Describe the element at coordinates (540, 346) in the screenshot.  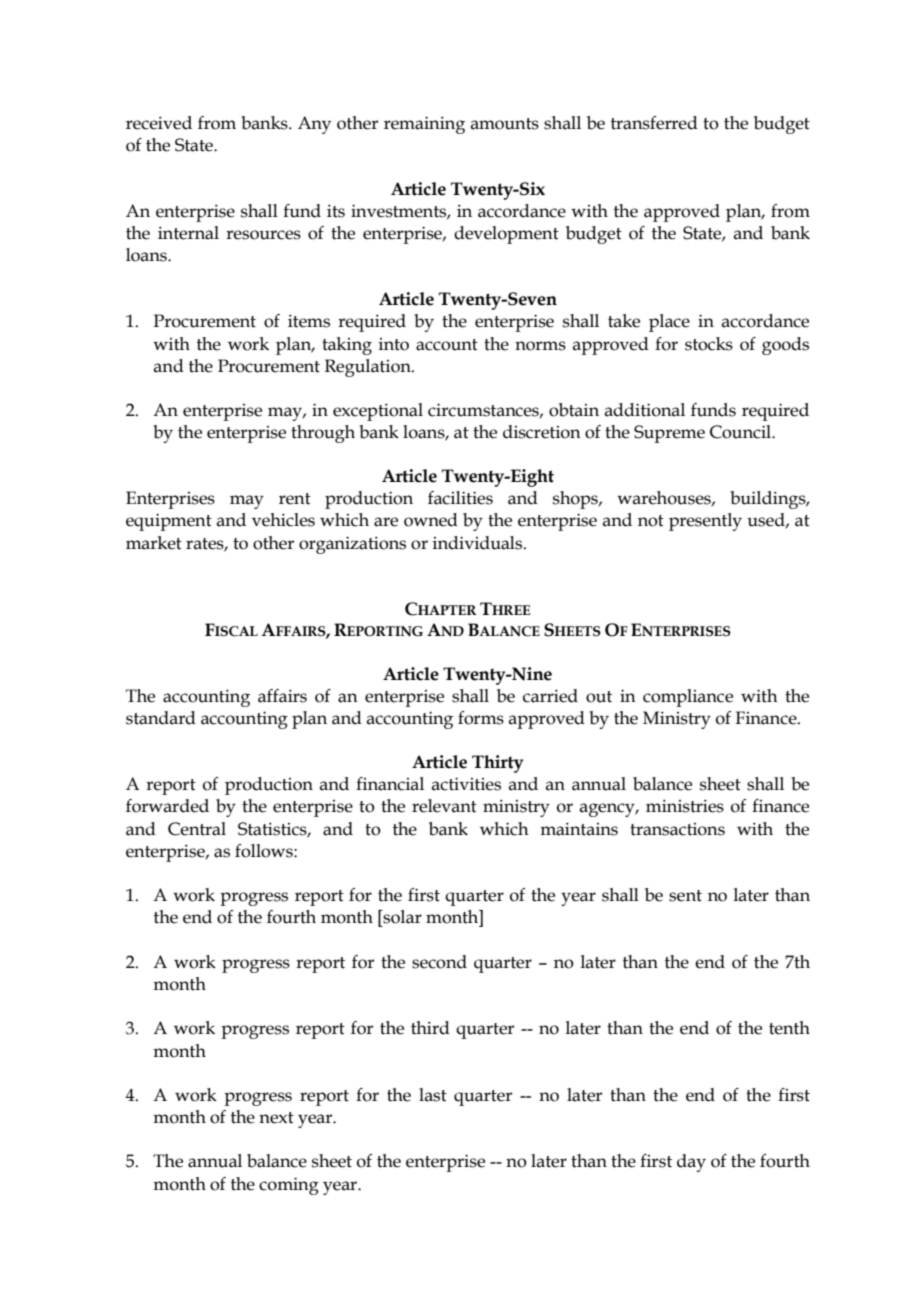
I see `norms` at that location.
